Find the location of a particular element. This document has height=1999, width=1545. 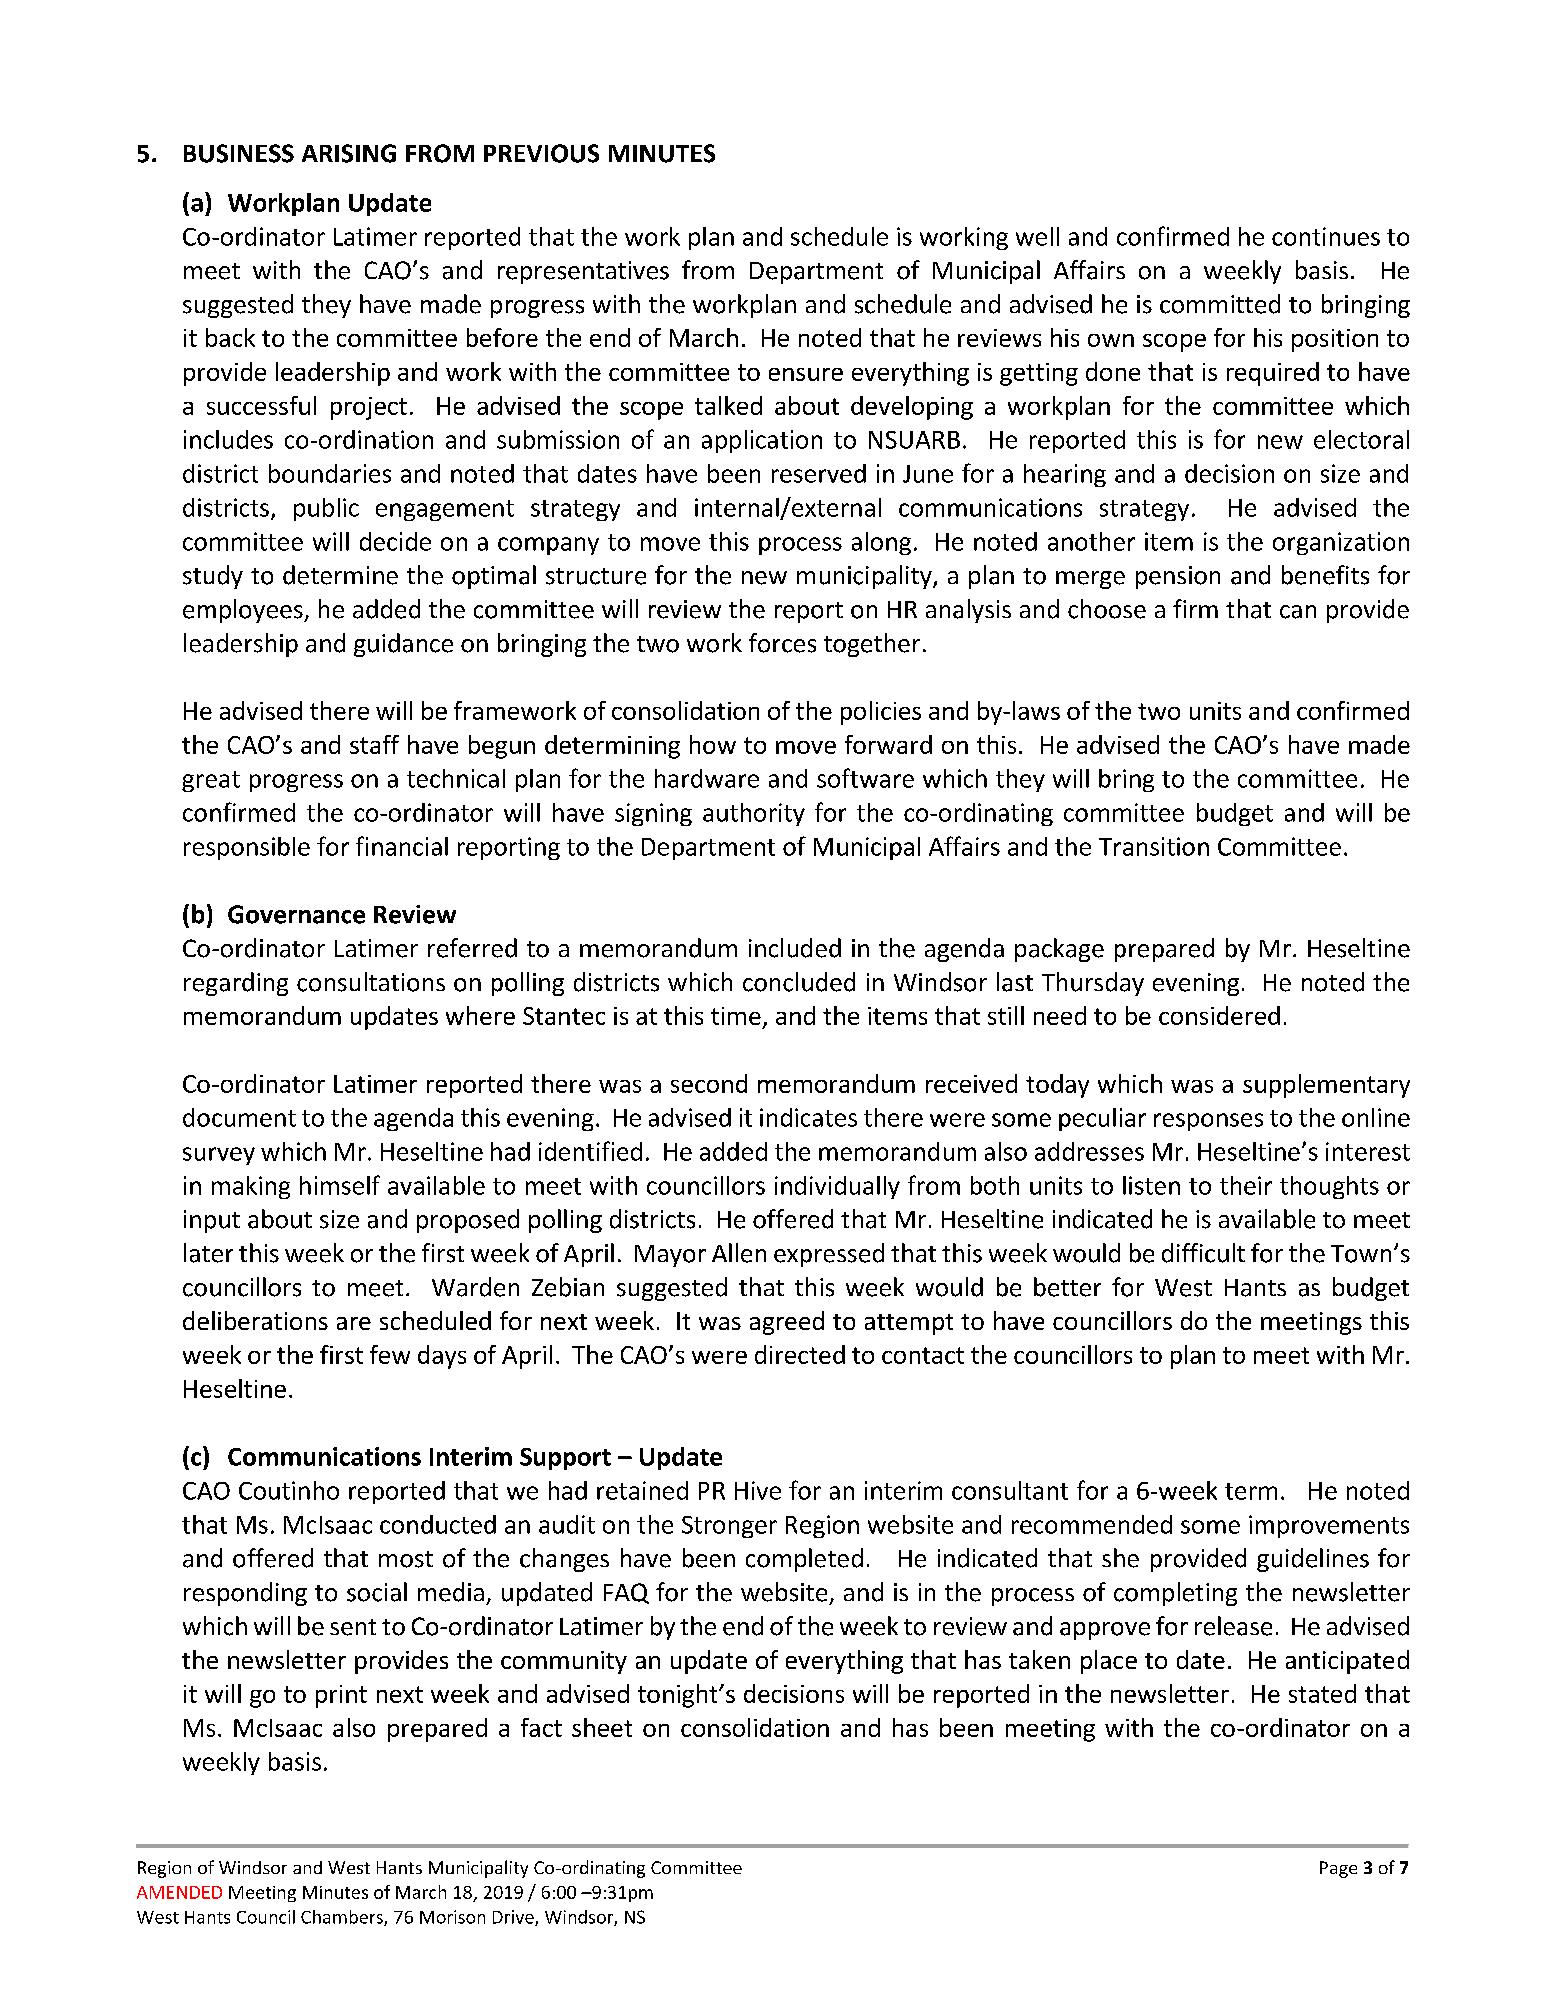

Chambers is located at coordinates (343, 1918).
